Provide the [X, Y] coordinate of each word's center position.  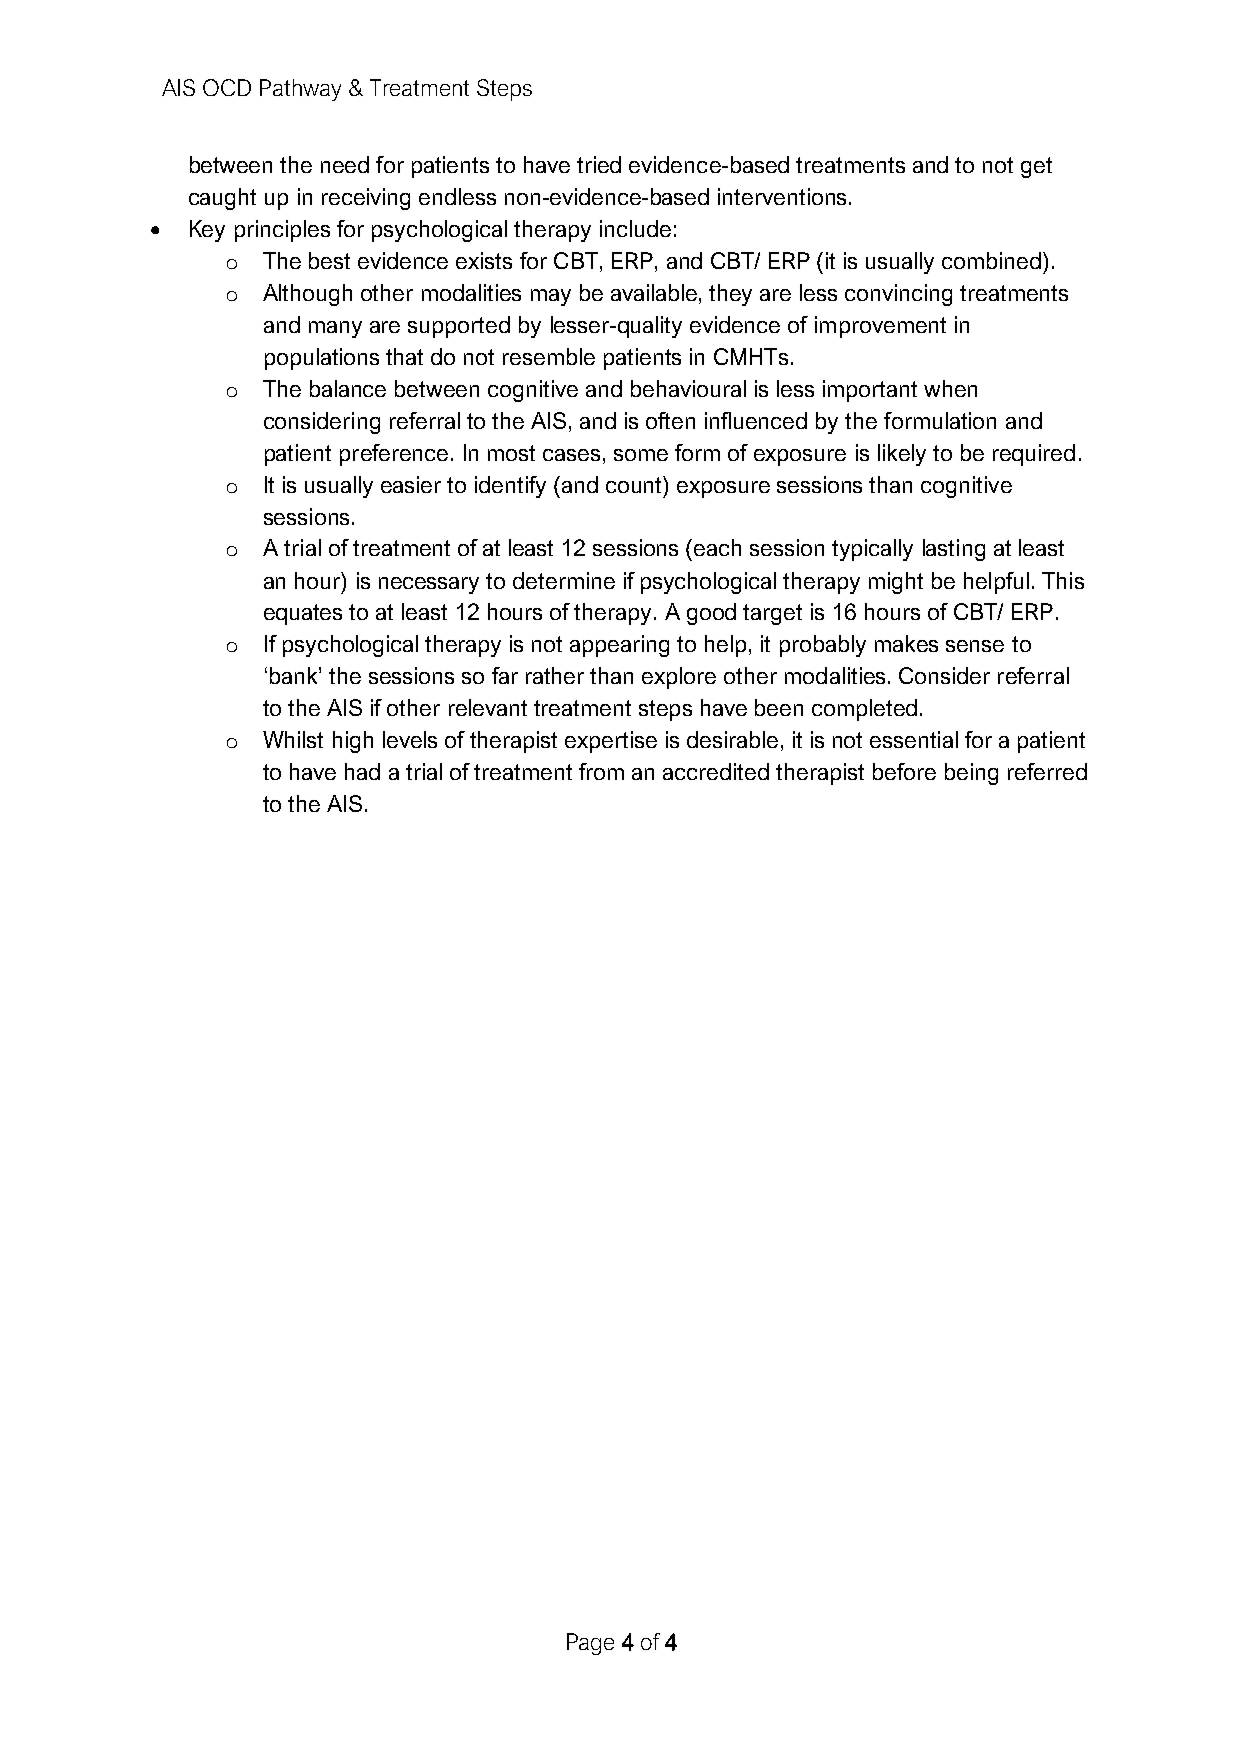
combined [991, 260]
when [950, 388]
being [971, 774]
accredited [716, 771]
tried [599, 164]
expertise [611, 742]
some [641, 455]
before [904, 771]
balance [348, 388]
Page [590, 1644]
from [601, 771]
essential [914, 739]
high [353, 742]
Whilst [293, 739]
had [362, 771]
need [345, 164]
